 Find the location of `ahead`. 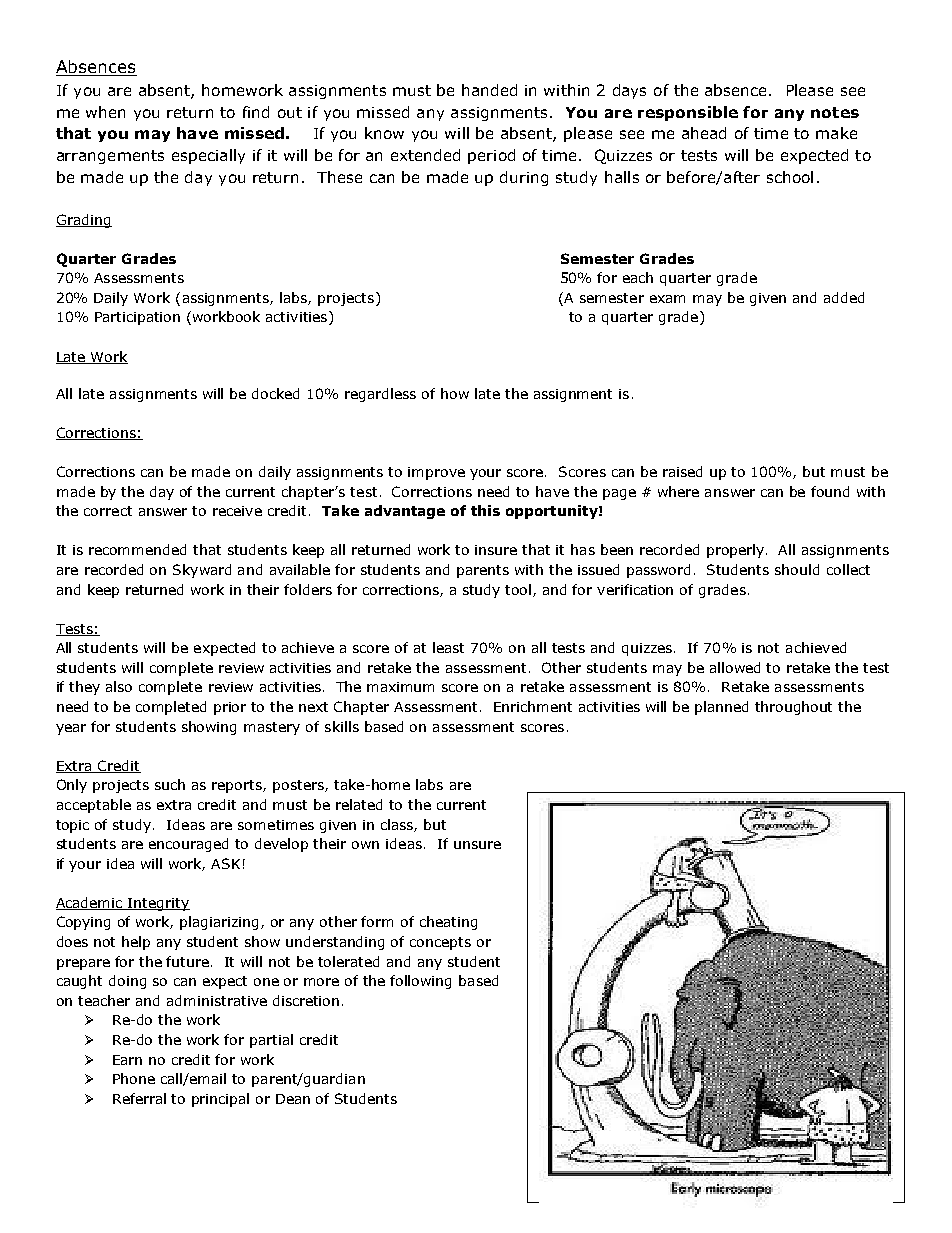

ahead is located at coordinates (704, 133).
